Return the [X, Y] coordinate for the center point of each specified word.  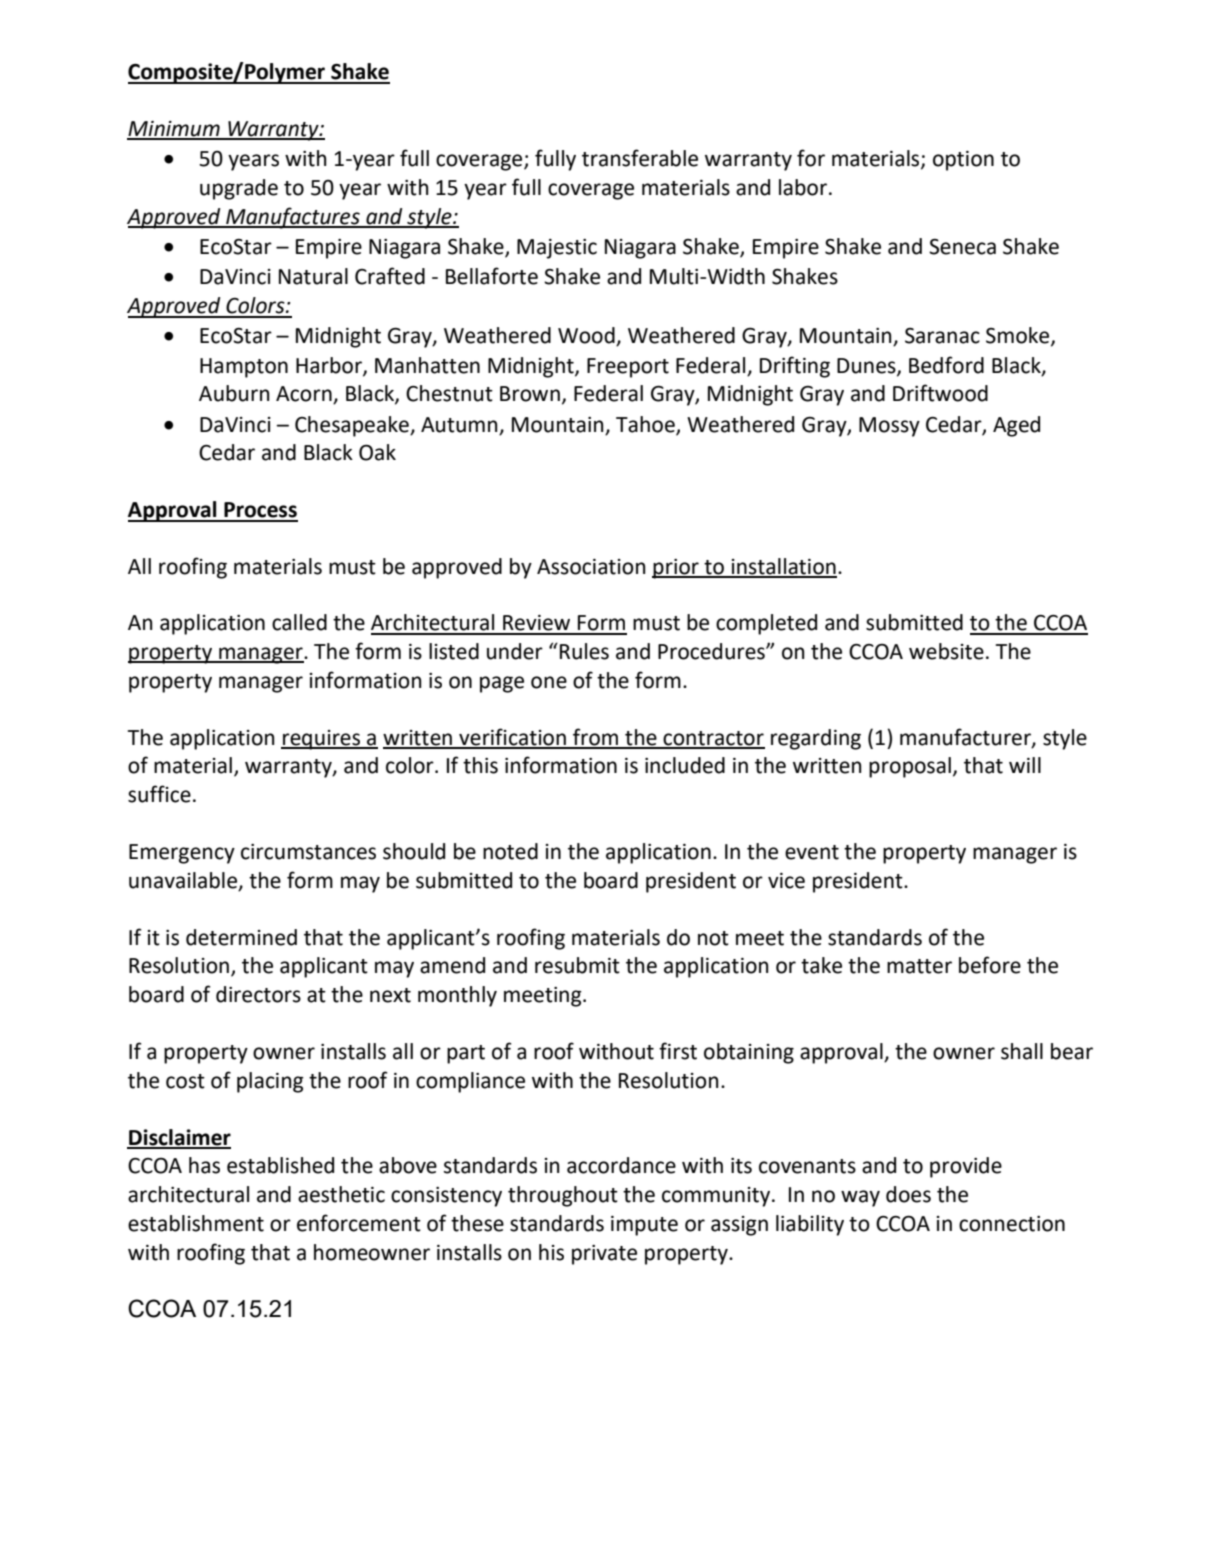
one [549, 682]
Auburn [234, 393]
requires [322, 740]
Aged [1016, 426]
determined [241, 937]
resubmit [577, 965]
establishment [196, 1223]
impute [644, 1226]
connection [1012, 1224]
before [990, 965]
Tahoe [646, 425]
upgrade [239, 189]
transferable [640, 158]
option [963, 161]
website [946, 651]
